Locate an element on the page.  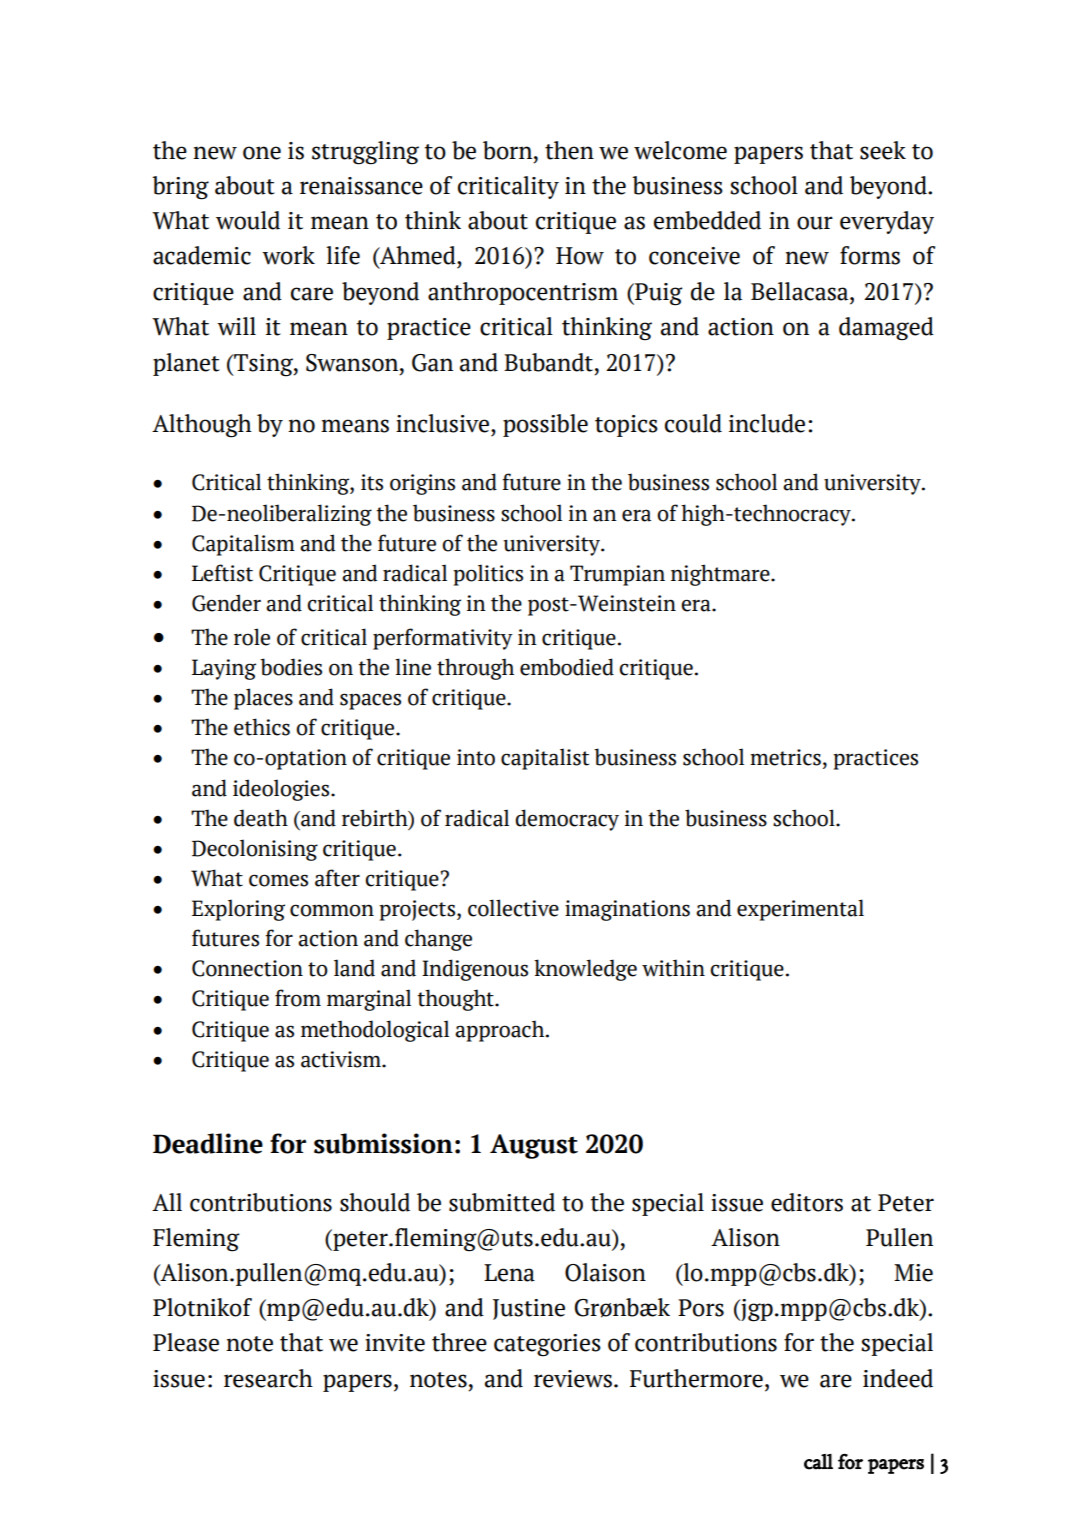
would is located at coordinates (248, 220).
